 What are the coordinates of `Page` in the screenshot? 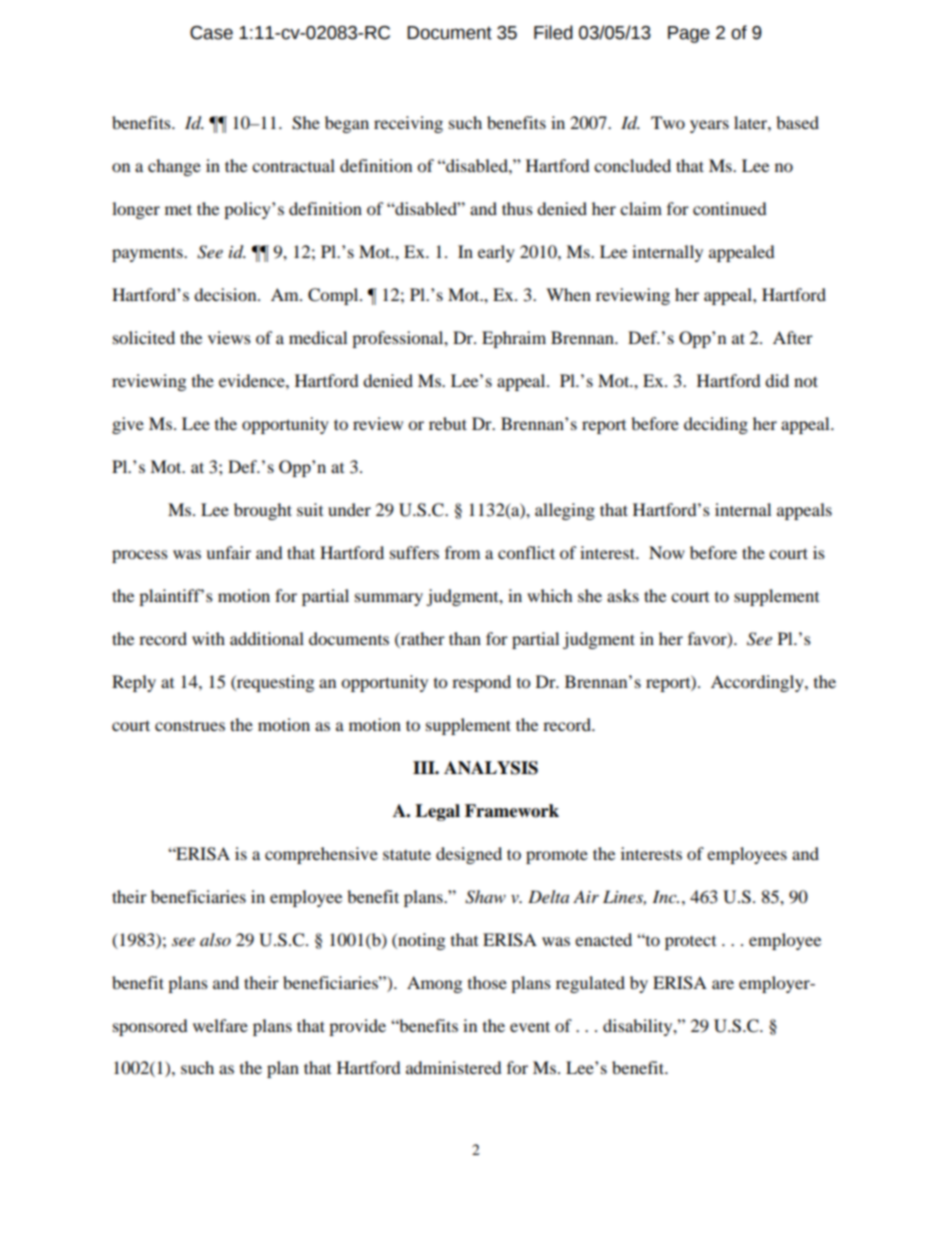 It's located at (689, 34).
